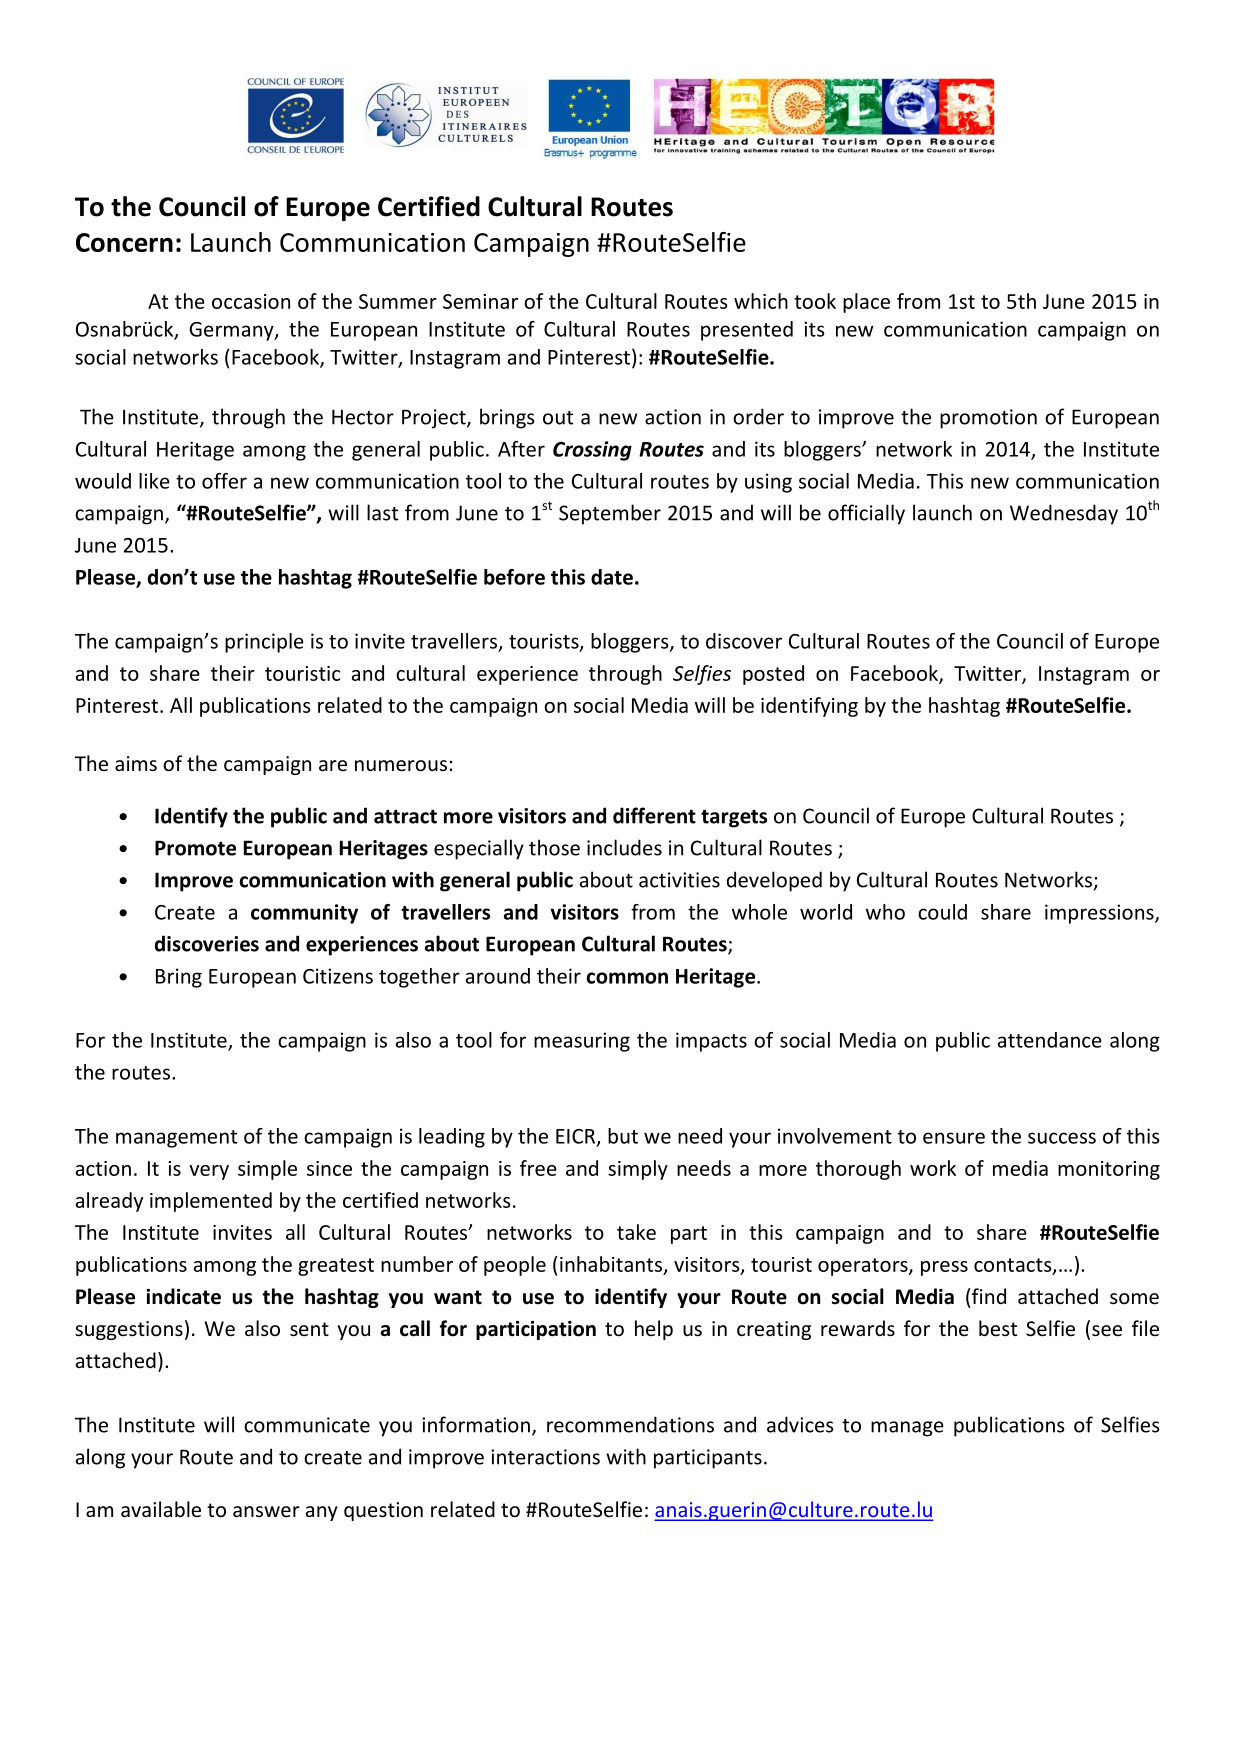  What do you see at coordinates (624, 847) in the screenshot?
I see `includes` at bounding box center [624, 847].
